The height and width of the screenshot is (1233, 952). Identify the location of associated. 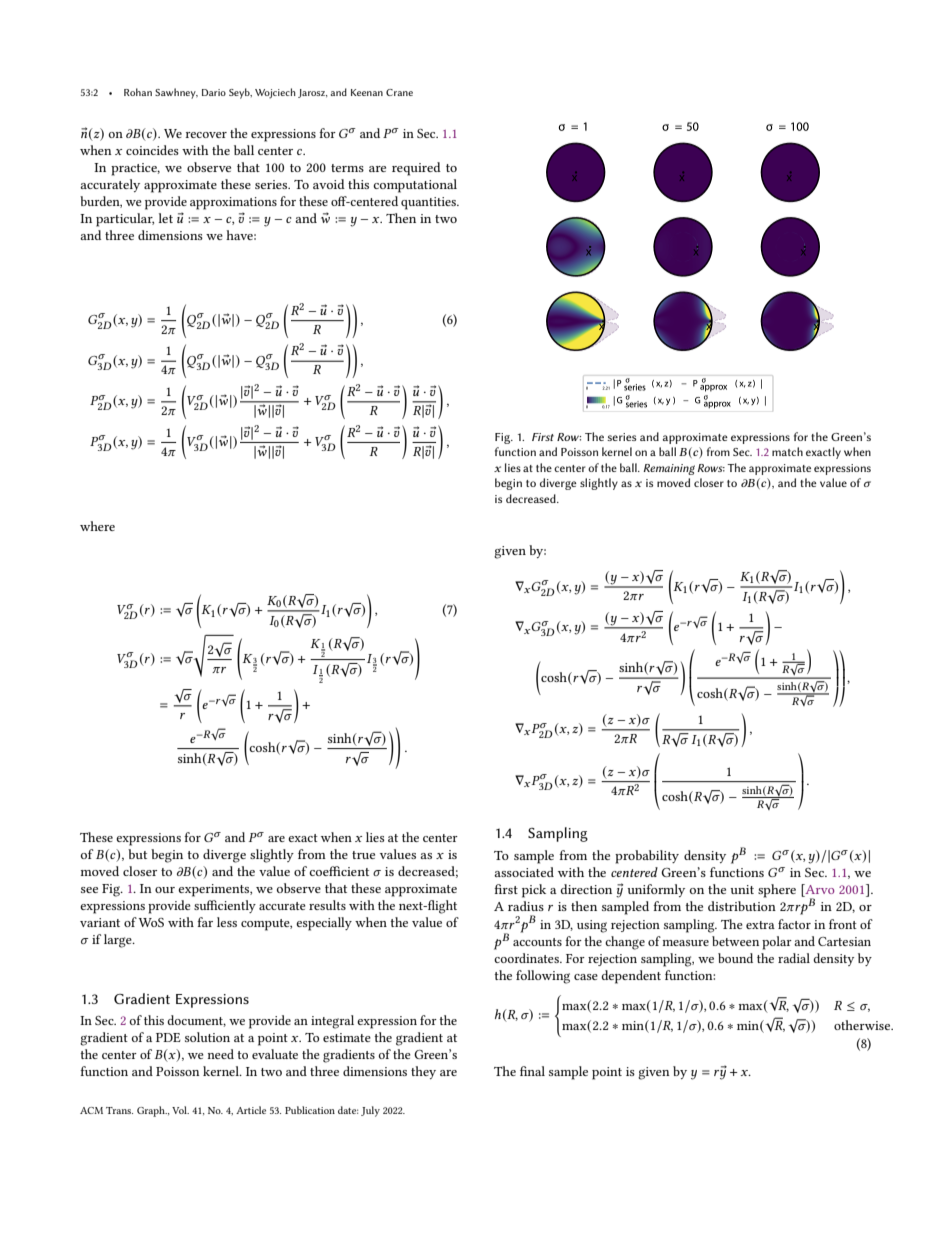
(524, 872).
